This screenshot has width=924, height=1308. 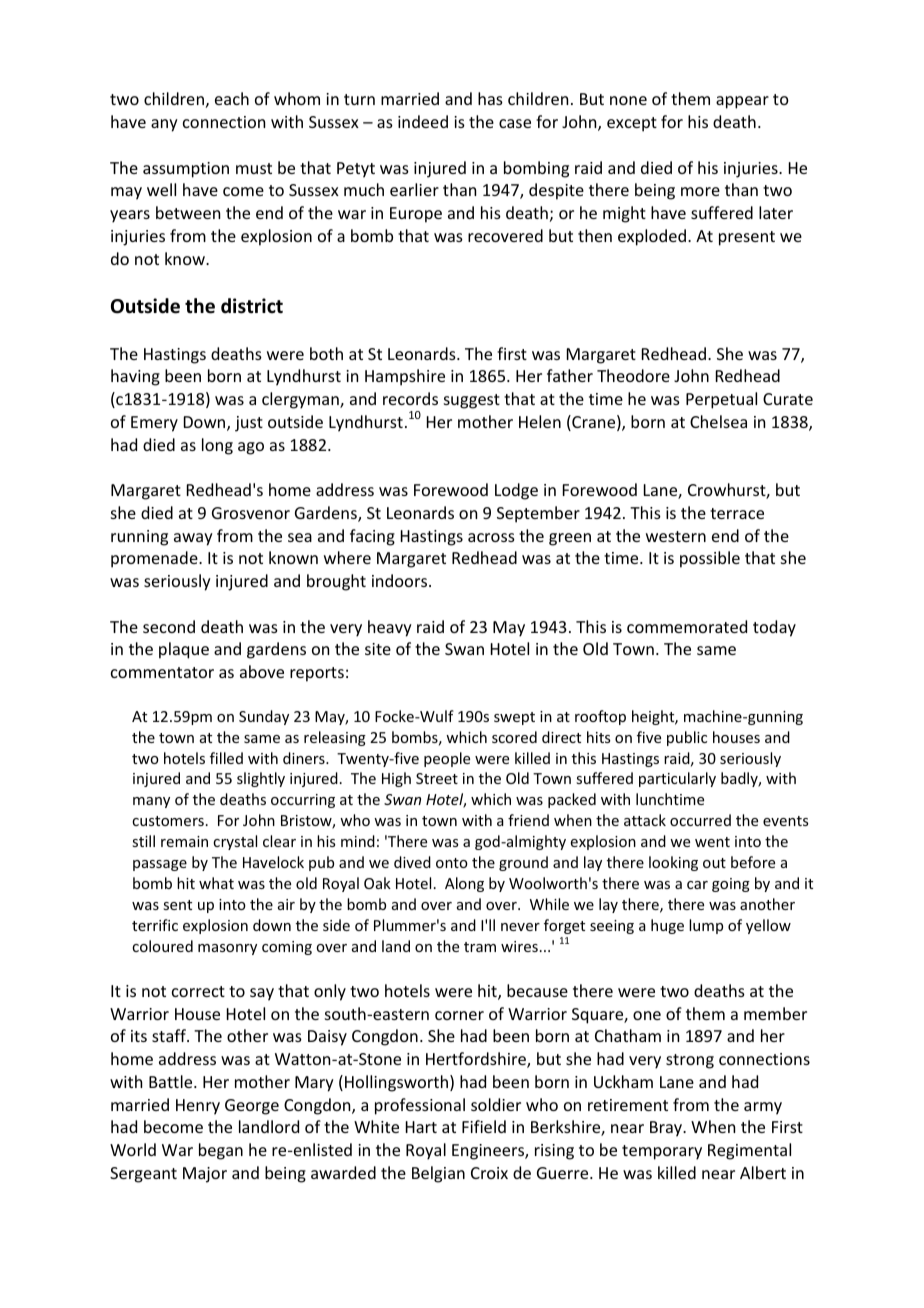 What do you see at coordinates (168, 821) in the screenshot?
I see `customers` at bounding box center [168, 821].
